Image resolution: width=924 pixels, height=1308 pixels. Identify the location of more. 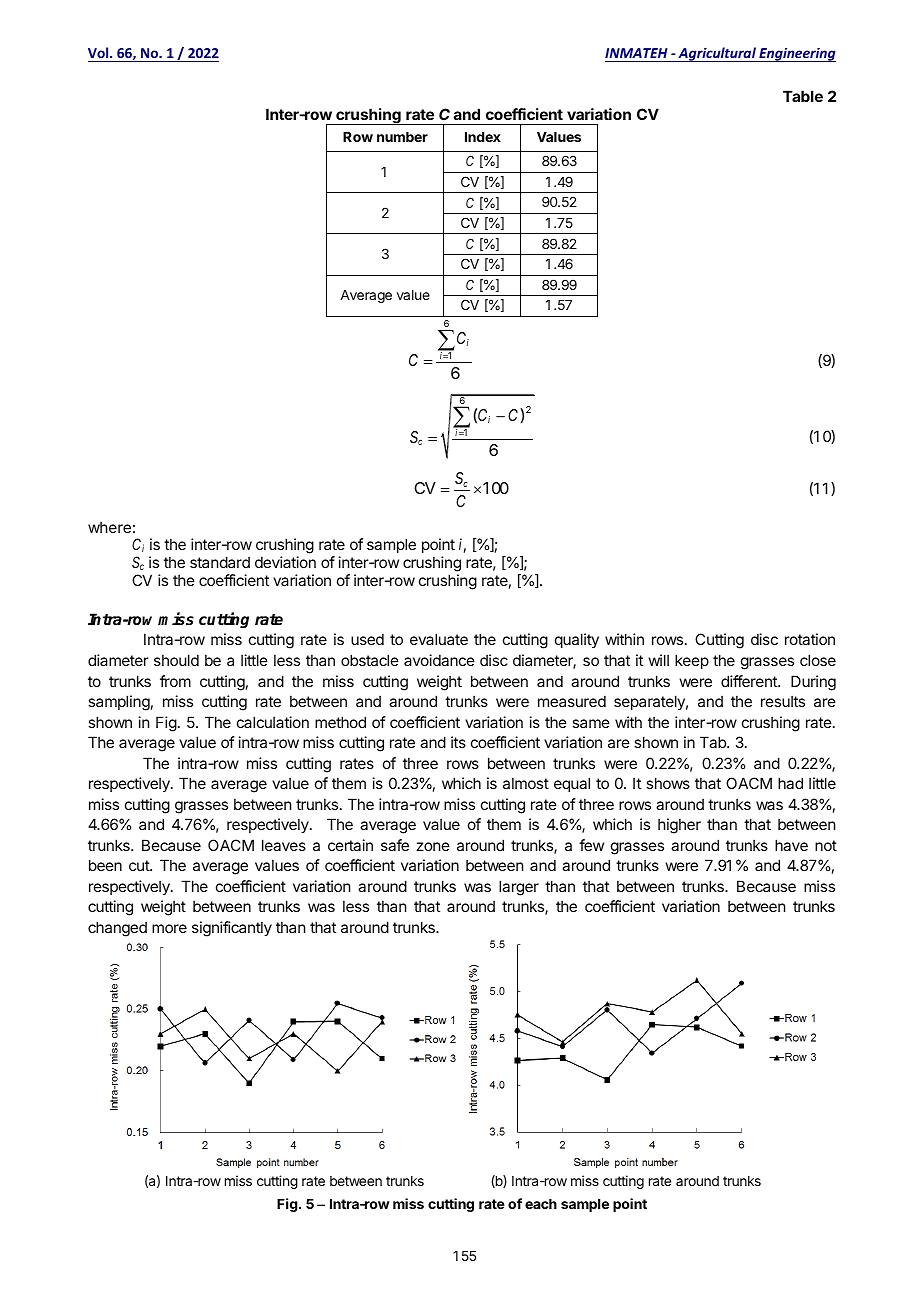
(169, 928).
